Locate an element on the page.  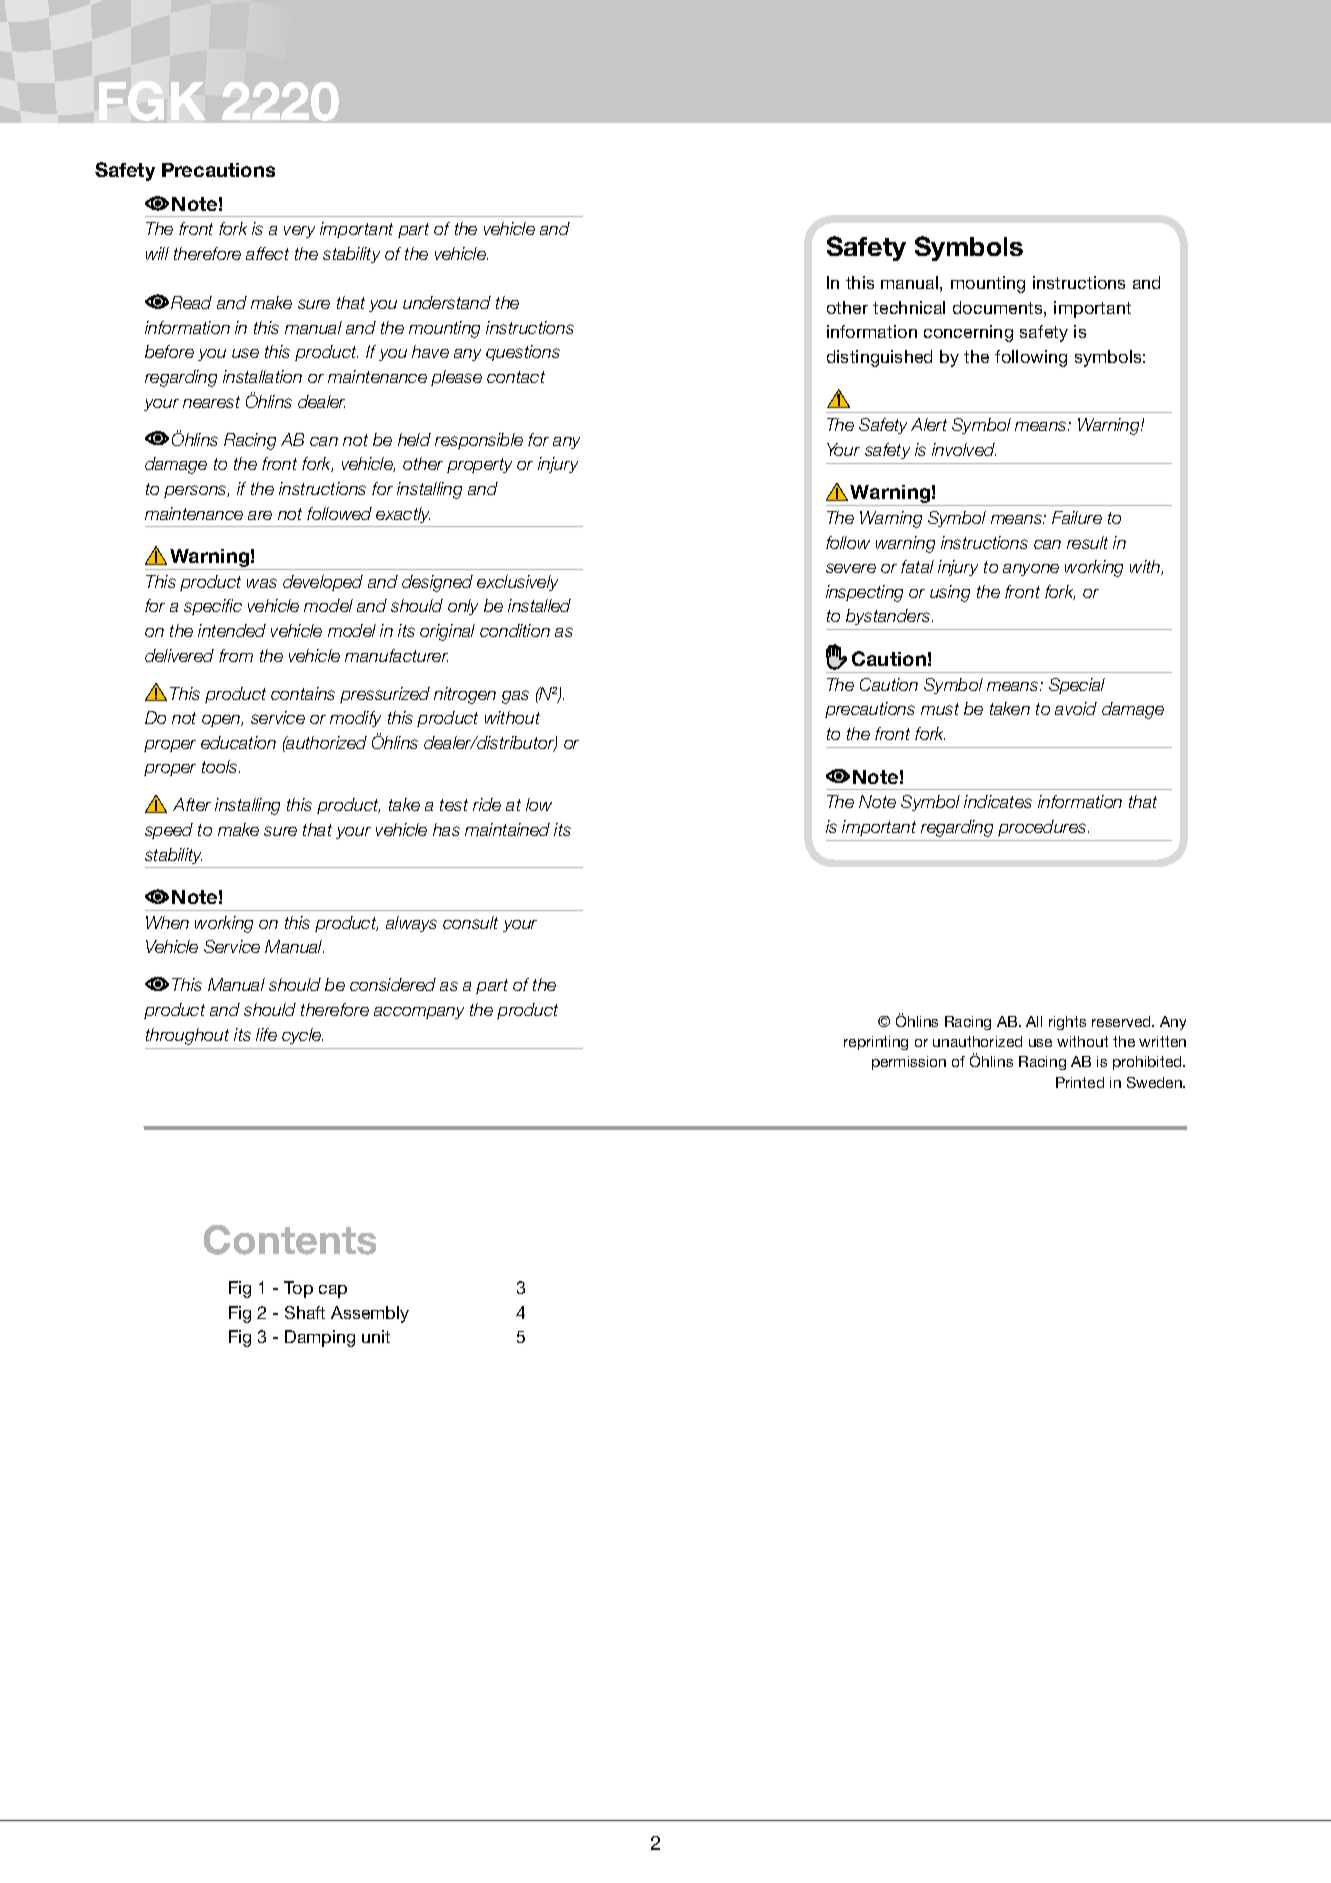
affect is located at coordinates (267, 253).
